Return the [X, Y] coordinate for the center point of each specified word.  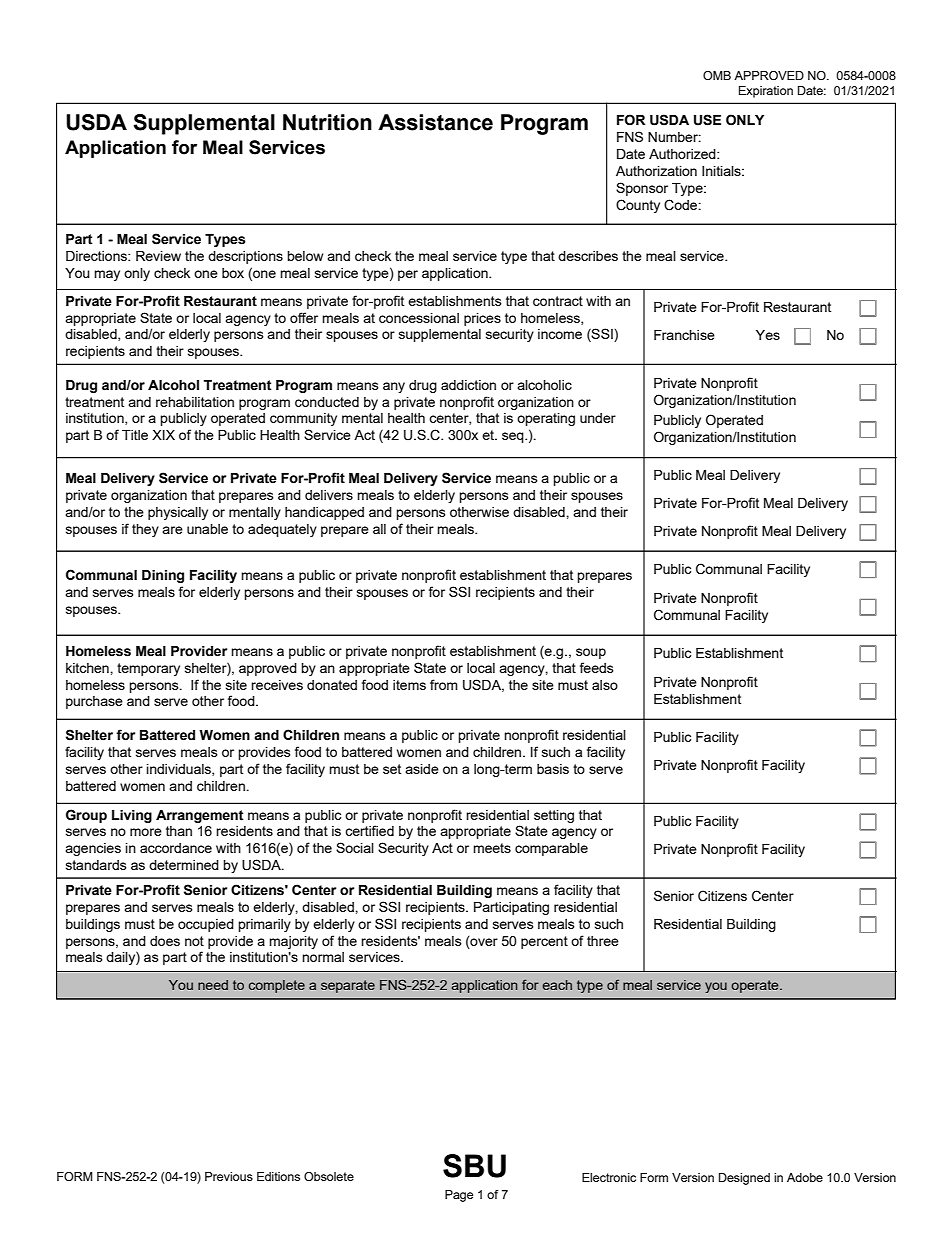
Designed [744, 1179]
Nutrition [327, 122]
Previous [229, 1176]
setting [554, 816]
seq [514, 437]
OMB [717, 75]
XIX [163, 435]
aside [422, 769]
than [179, 831]
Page [459, 1196]
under [598, 418]
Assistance [435, 122]
